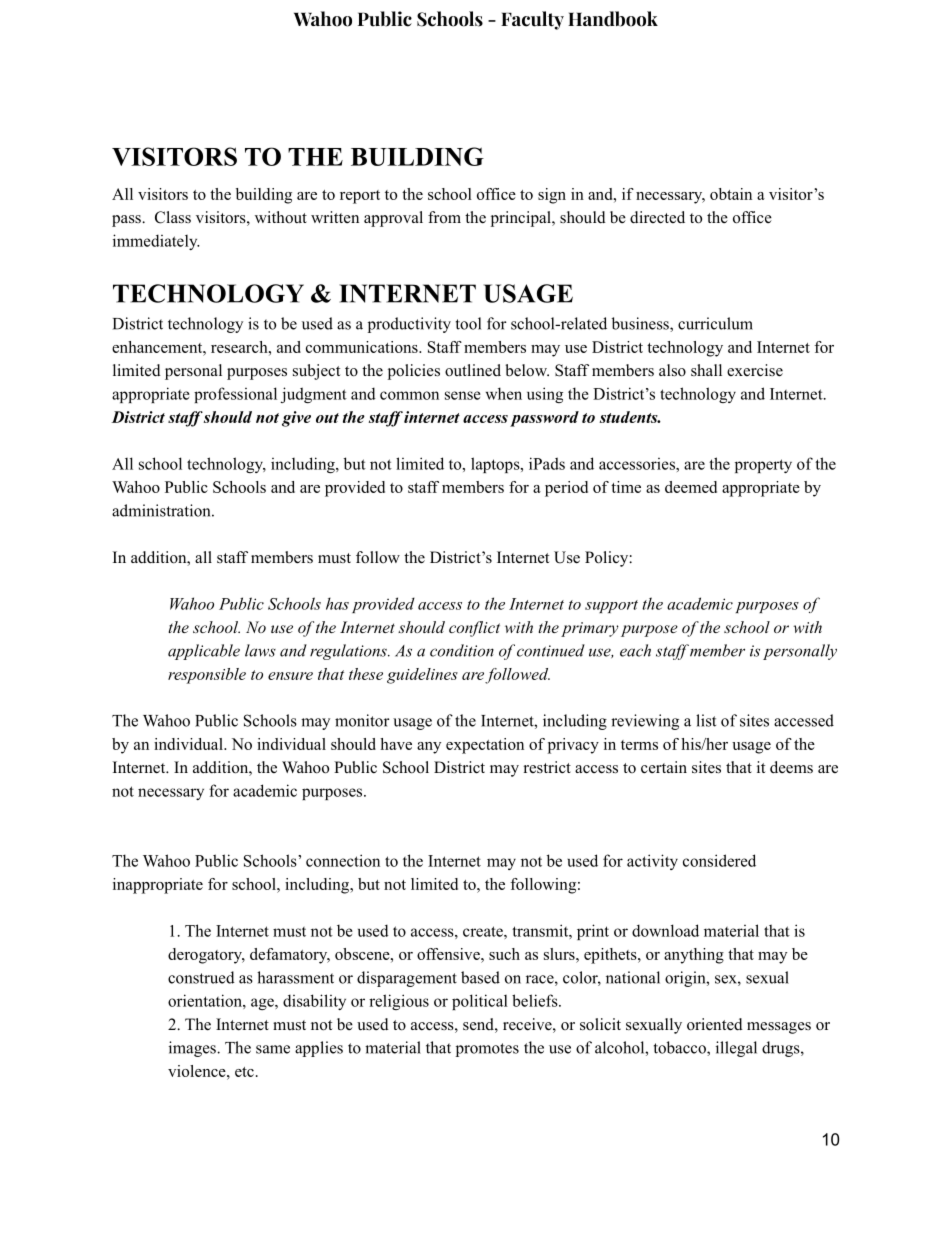  What do you see at coordinates (691, 487) in the screenshot?
I see `deemed` at bounding box center [691, 487].
